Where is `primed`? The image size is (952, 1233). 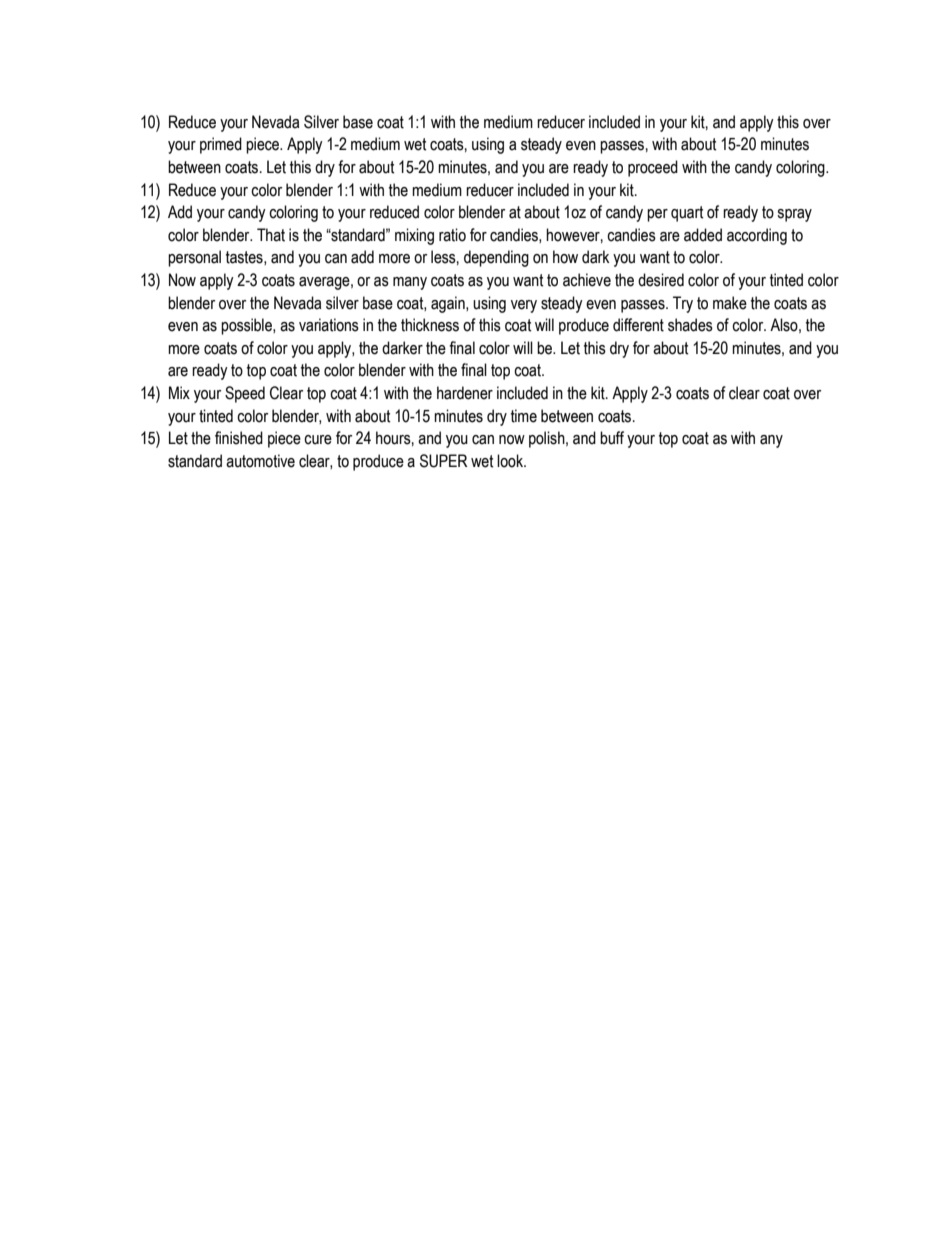
primed is located at coordinates (221, 145).
